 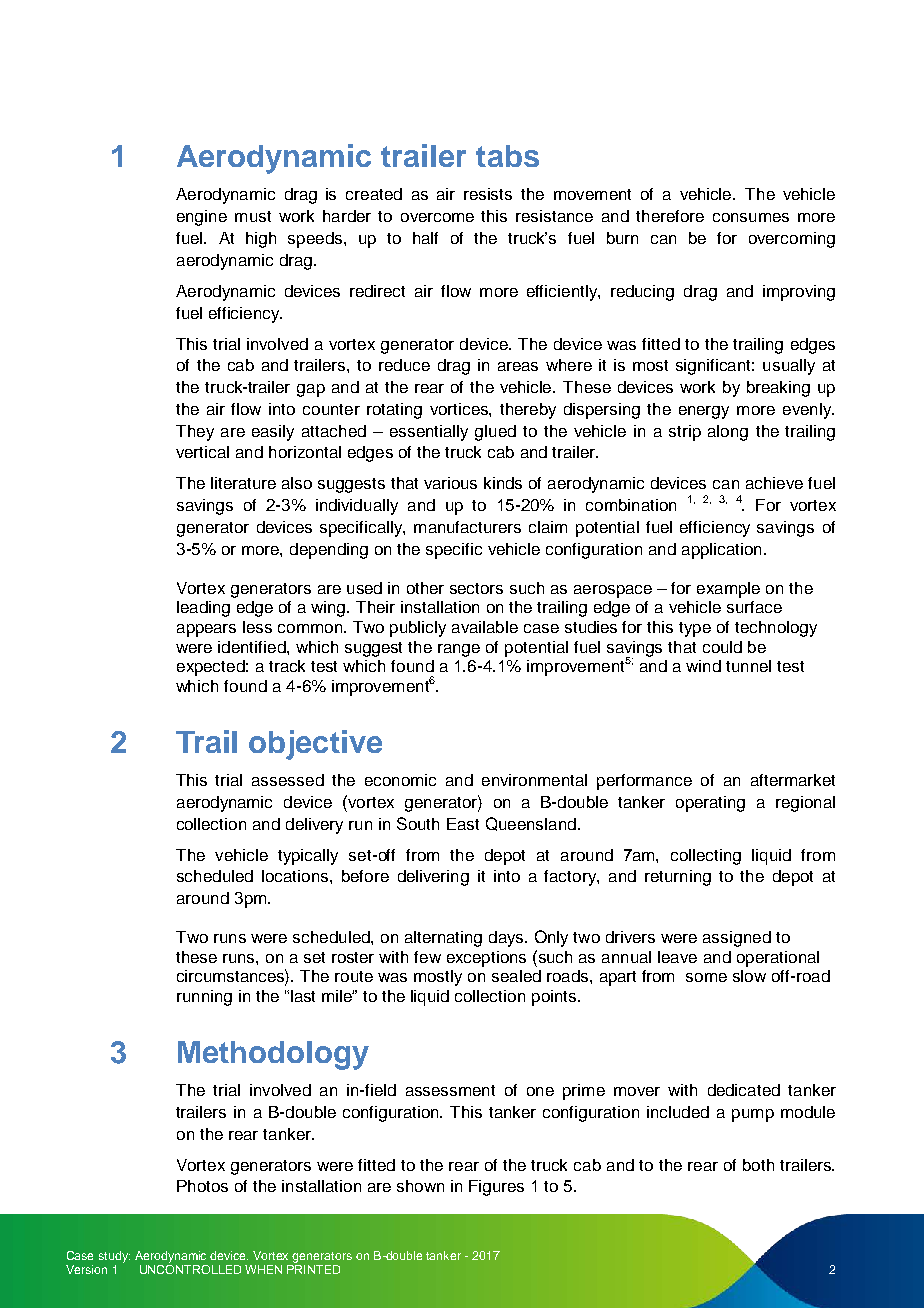 I want to click on both, so click(x=758, y=1165).
